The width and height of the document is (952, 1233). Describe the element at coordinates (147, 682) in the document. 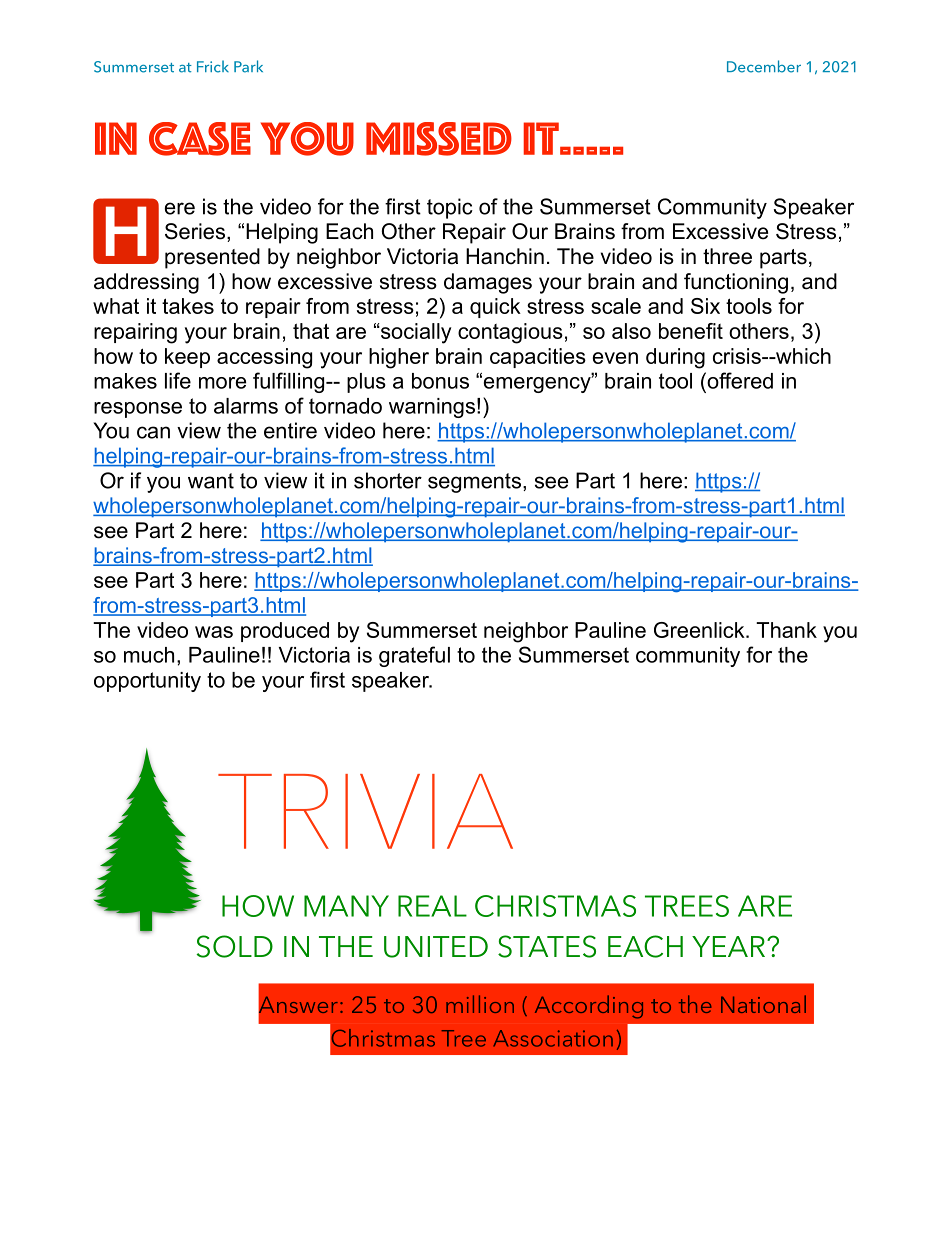

I see `opportunity` at that location.
